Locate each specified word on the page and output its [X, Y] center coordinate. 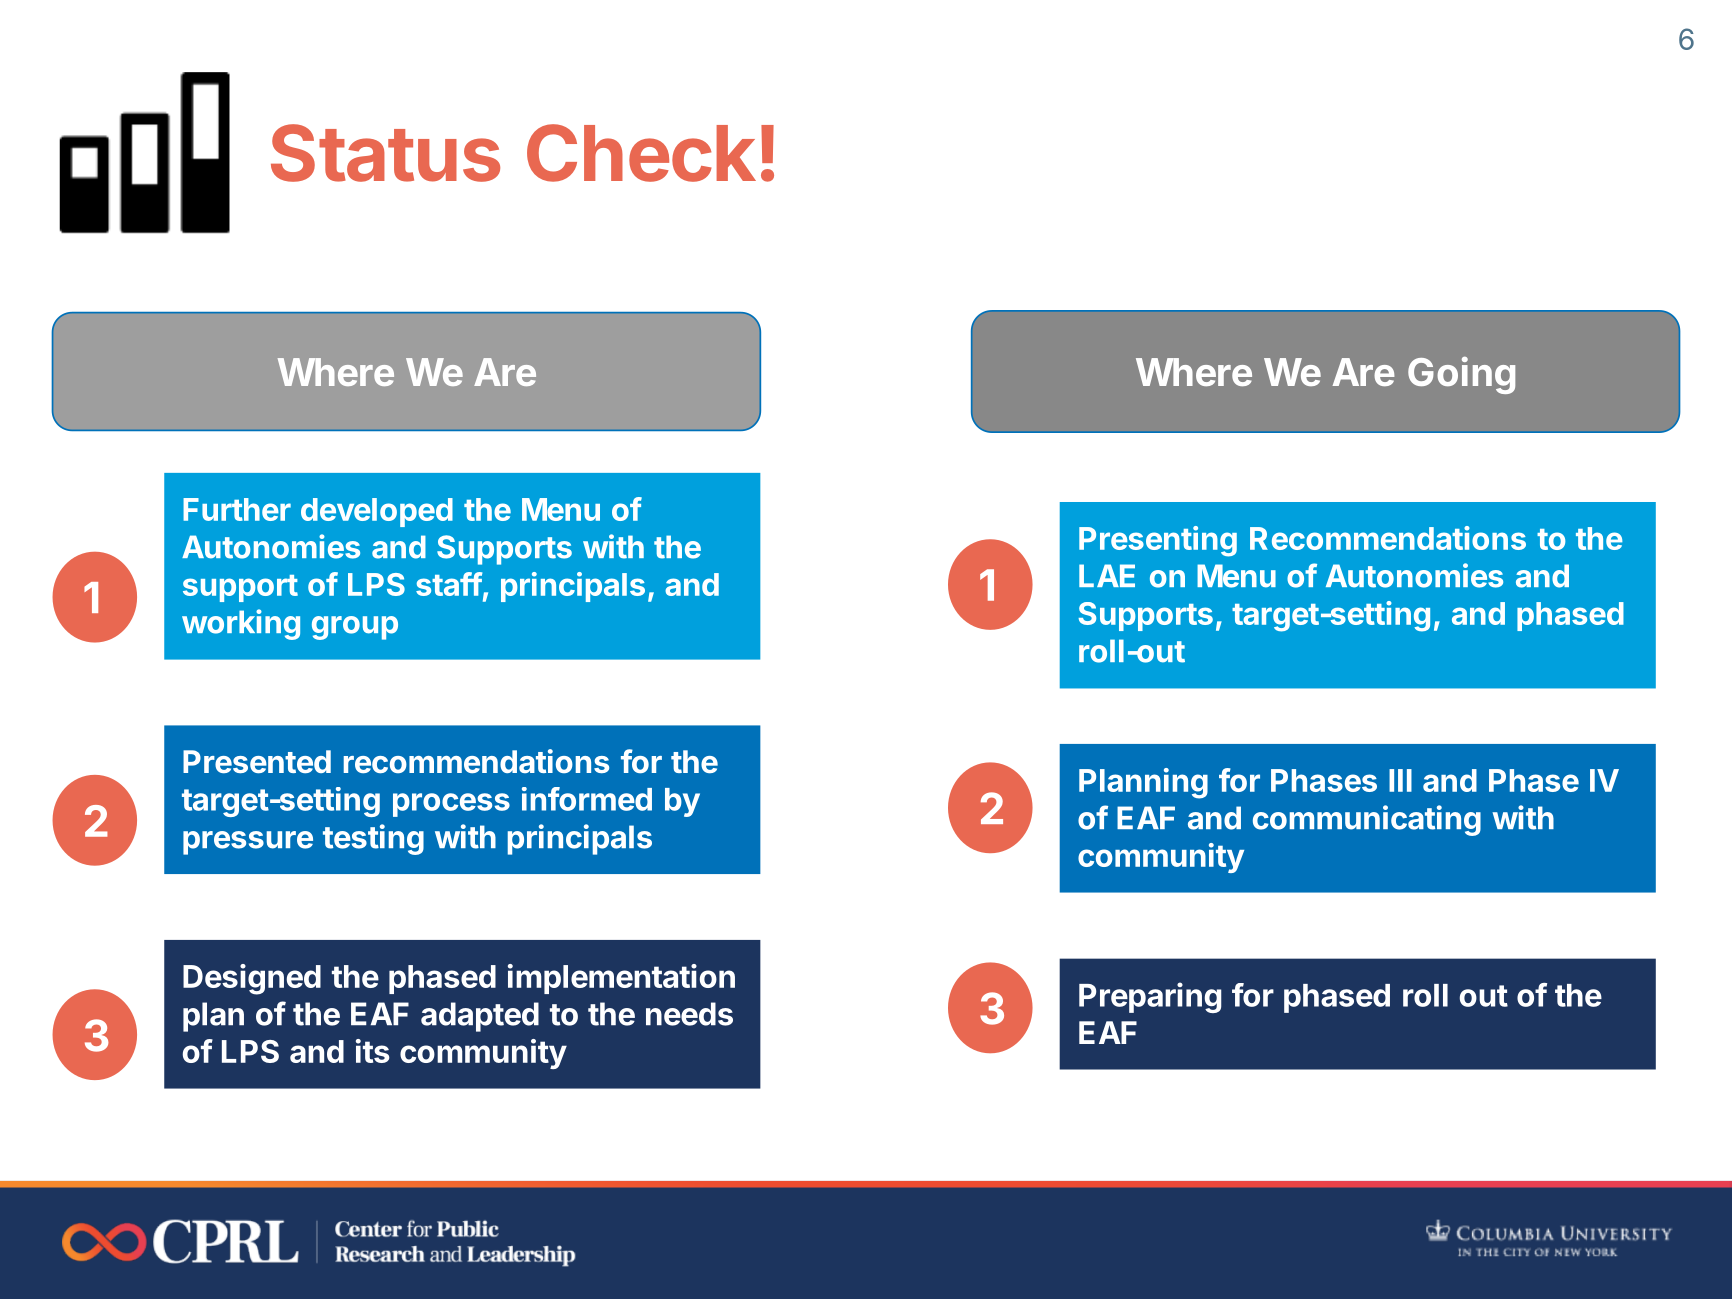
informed [587, 799]
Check [641, 153]
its [373, 1051]
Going [1461, 375]
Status [385, 153]
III [1400, 780]
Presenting [1158, 541]
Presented [257, 761]
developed [377, 512]
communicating [1367, 820]
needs [689, 1014]
